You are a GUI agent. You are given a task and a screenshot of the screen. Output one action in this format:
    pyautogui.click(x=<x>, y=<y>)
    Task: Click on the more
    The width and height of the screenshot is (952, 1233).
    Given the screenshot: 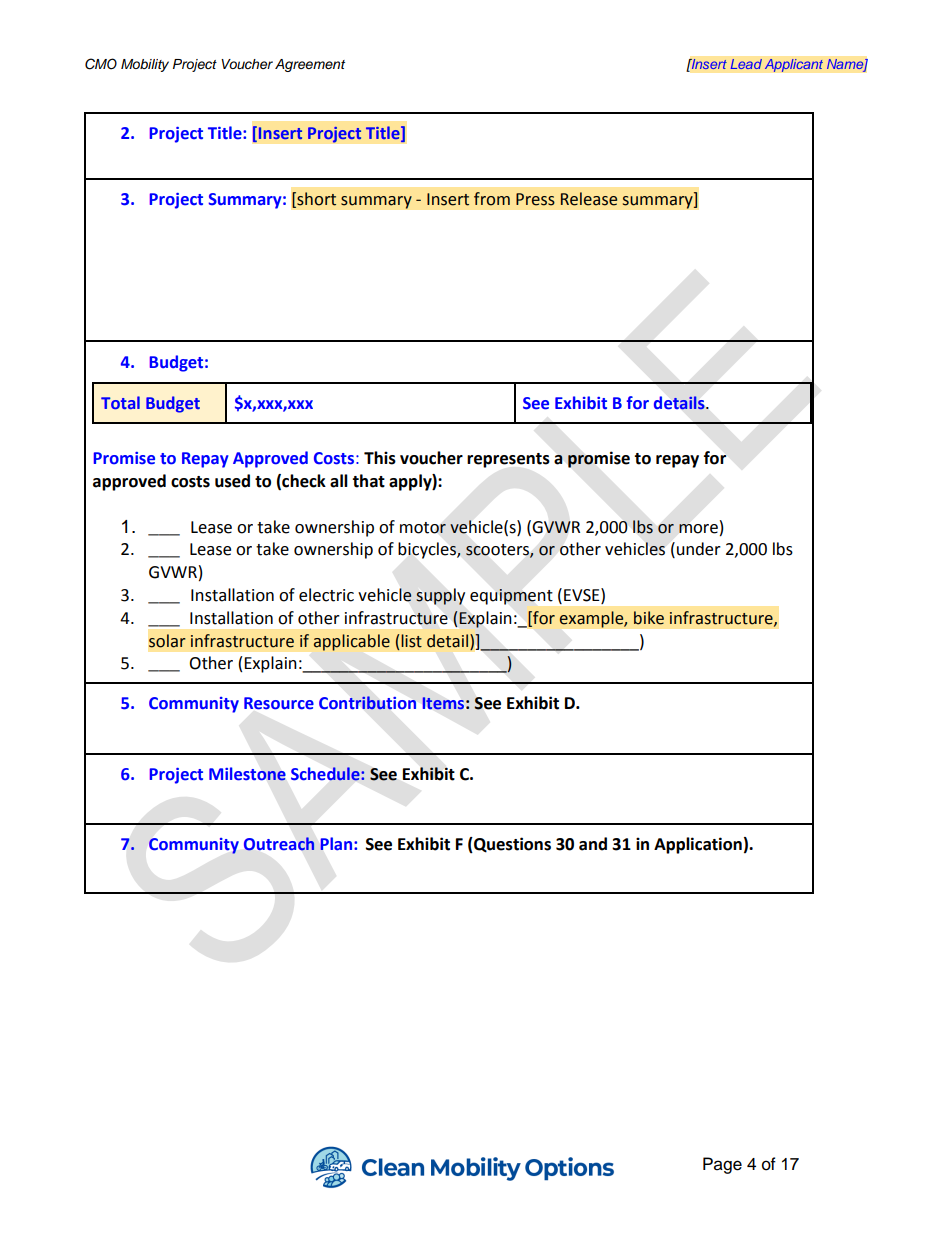 What is the action you would take?
    pyautogui.click(x=698, y=529)
